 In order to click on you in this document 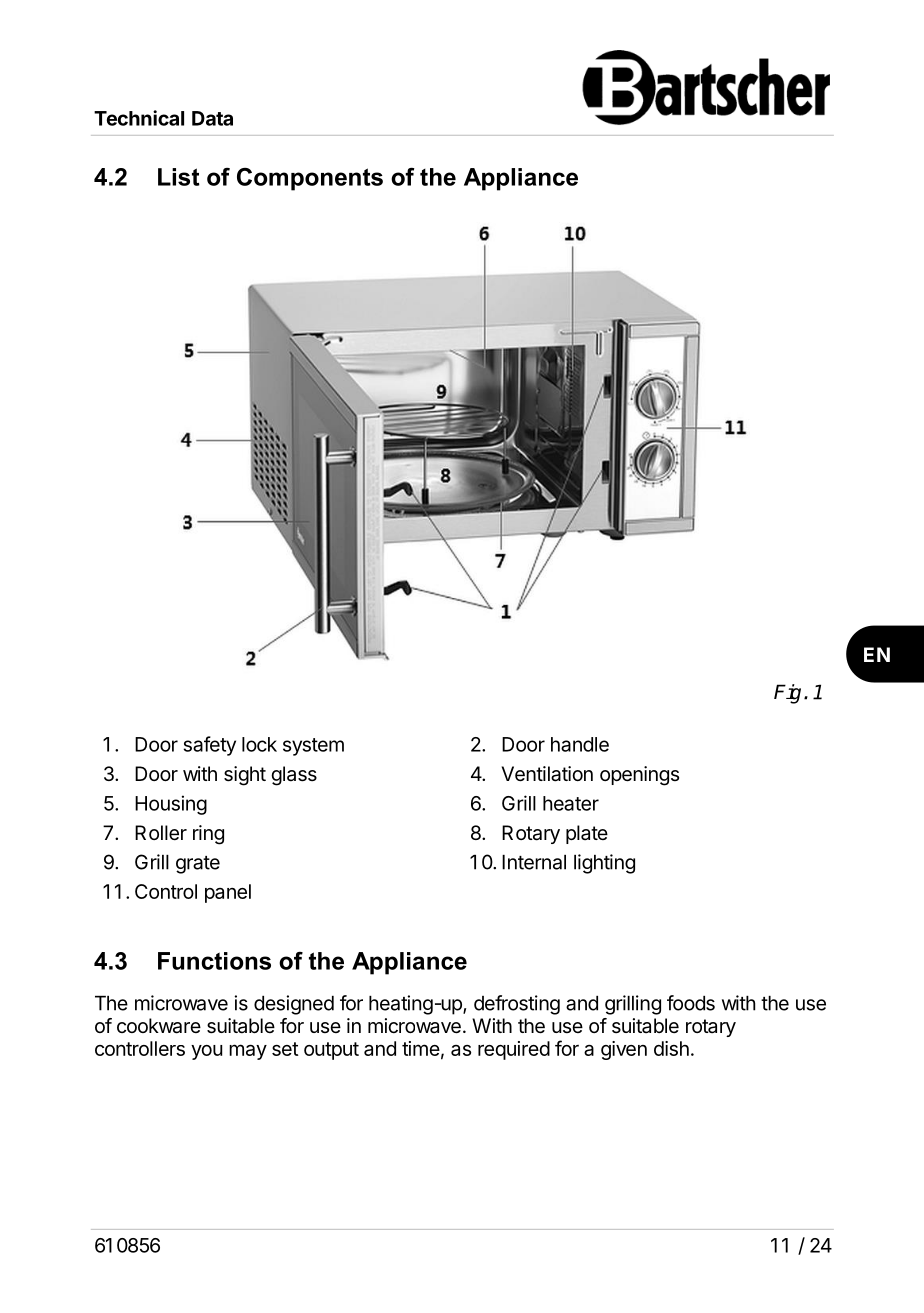, I will do `click(206, 1052)`.
